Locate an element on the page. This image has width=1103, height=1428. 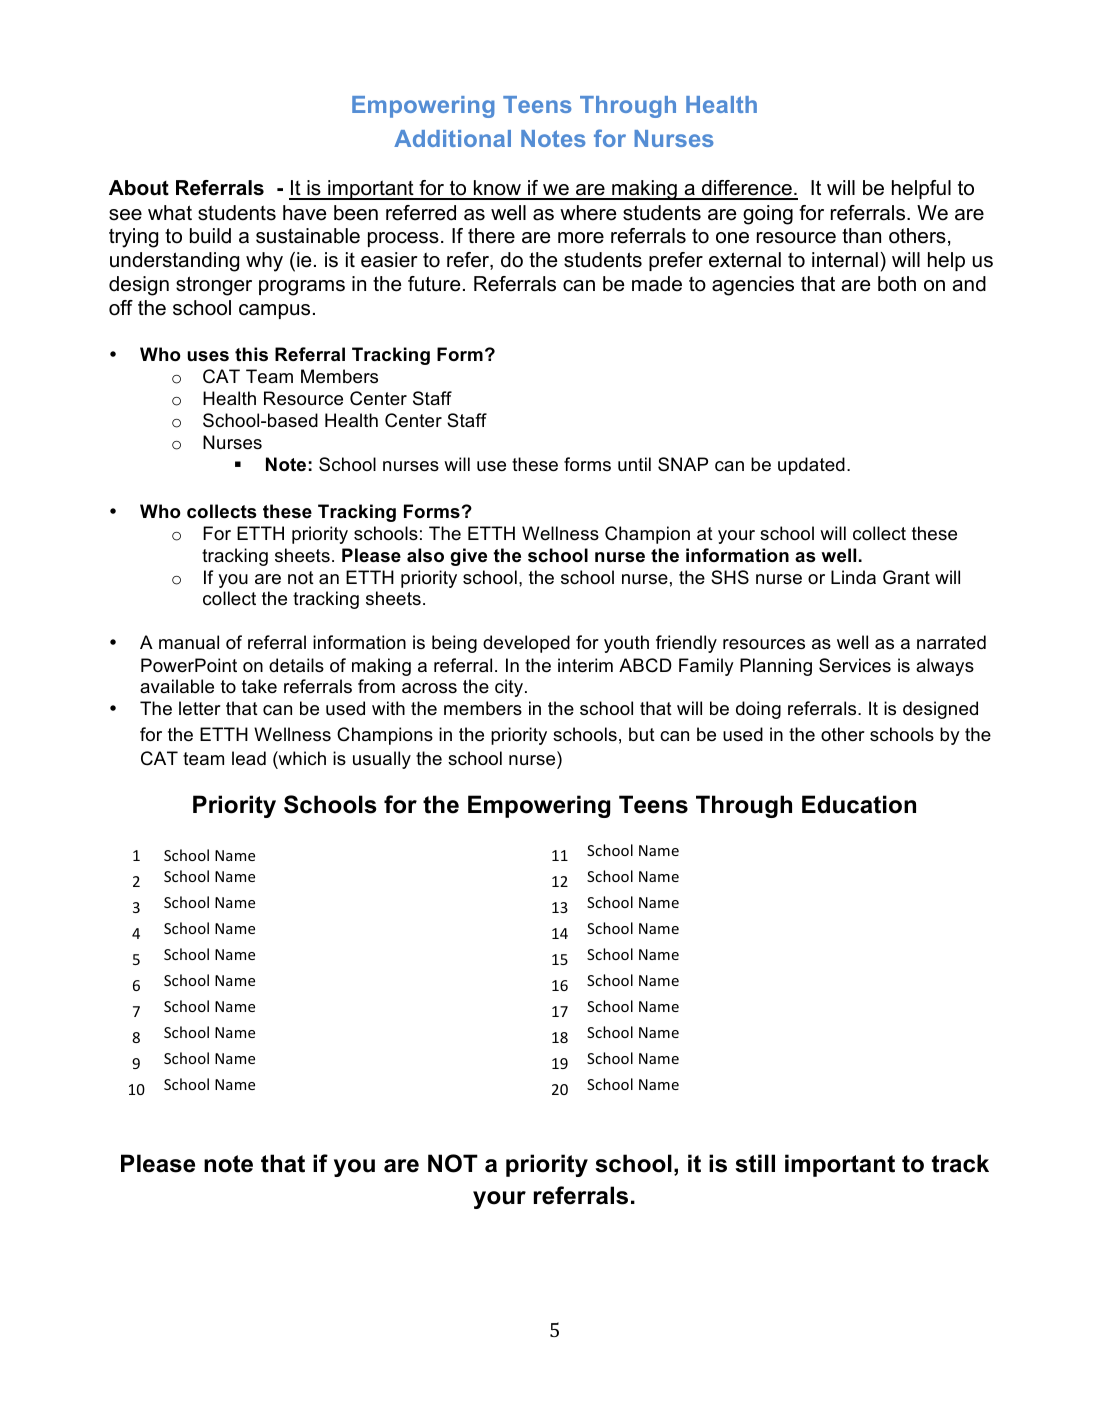
manual is located at coordinates (189, 642).
